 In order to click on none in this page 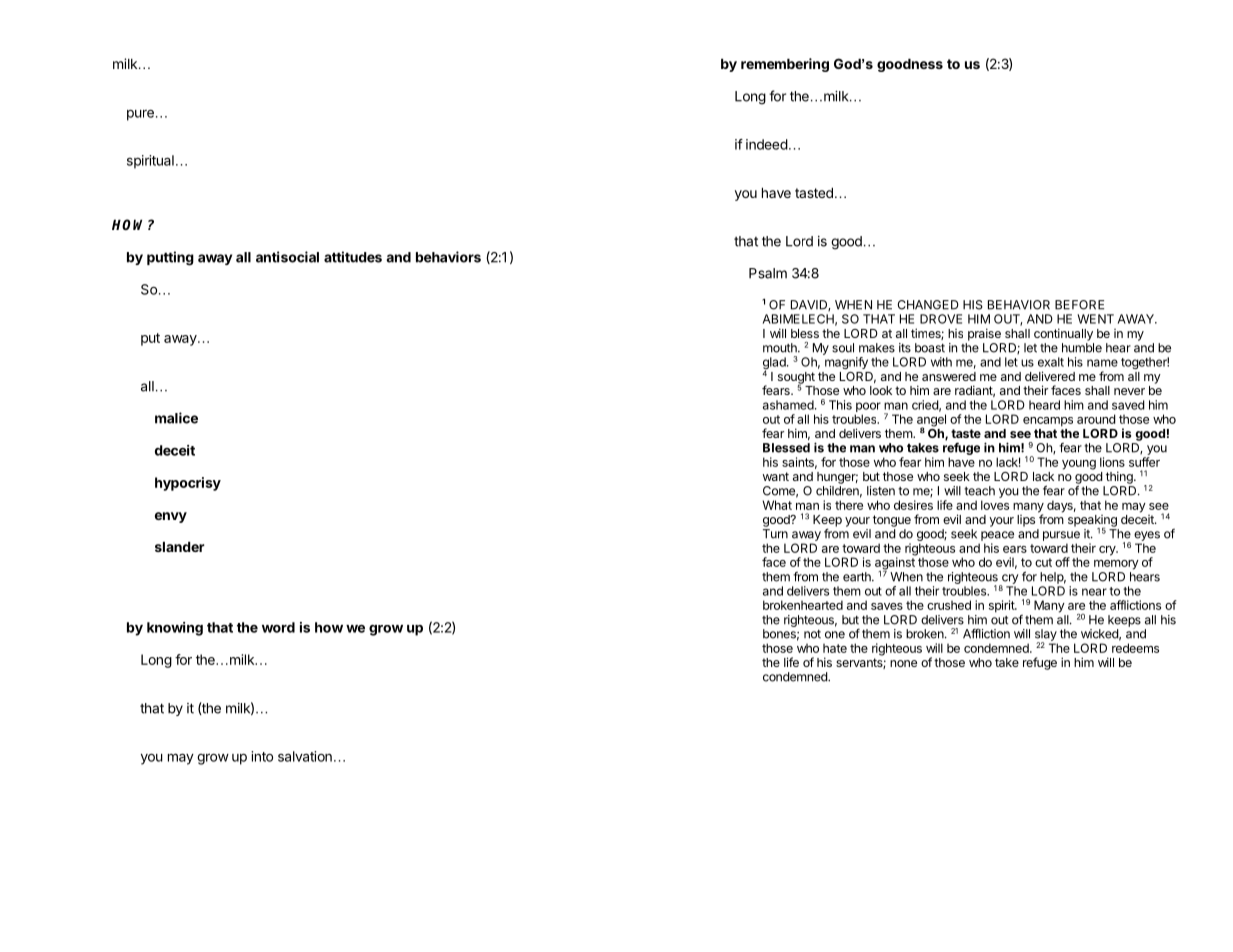, I will do `click(903, 663)`.
